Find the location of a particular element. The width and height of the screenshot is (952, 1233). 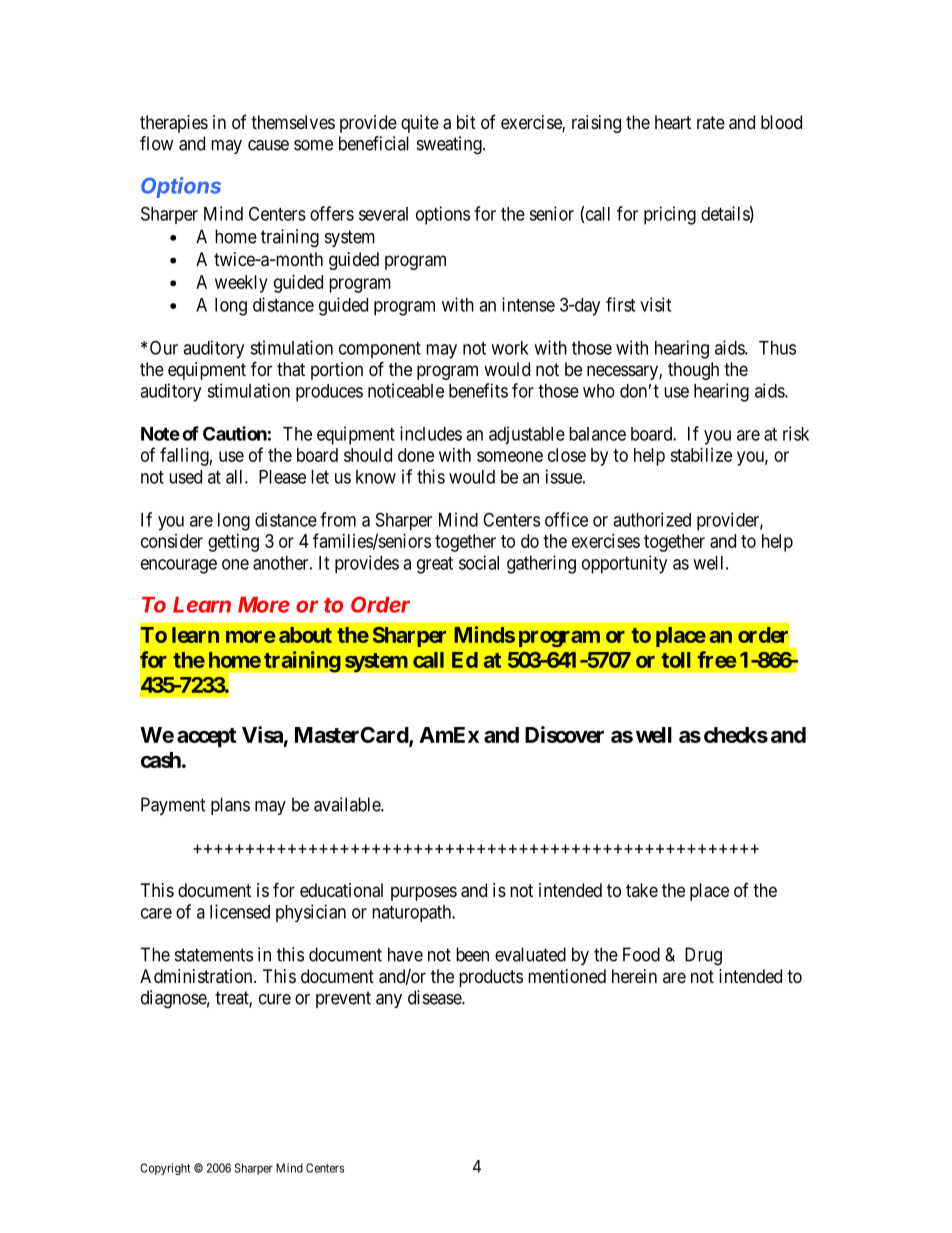

about is located at coordinates (305, 635).
